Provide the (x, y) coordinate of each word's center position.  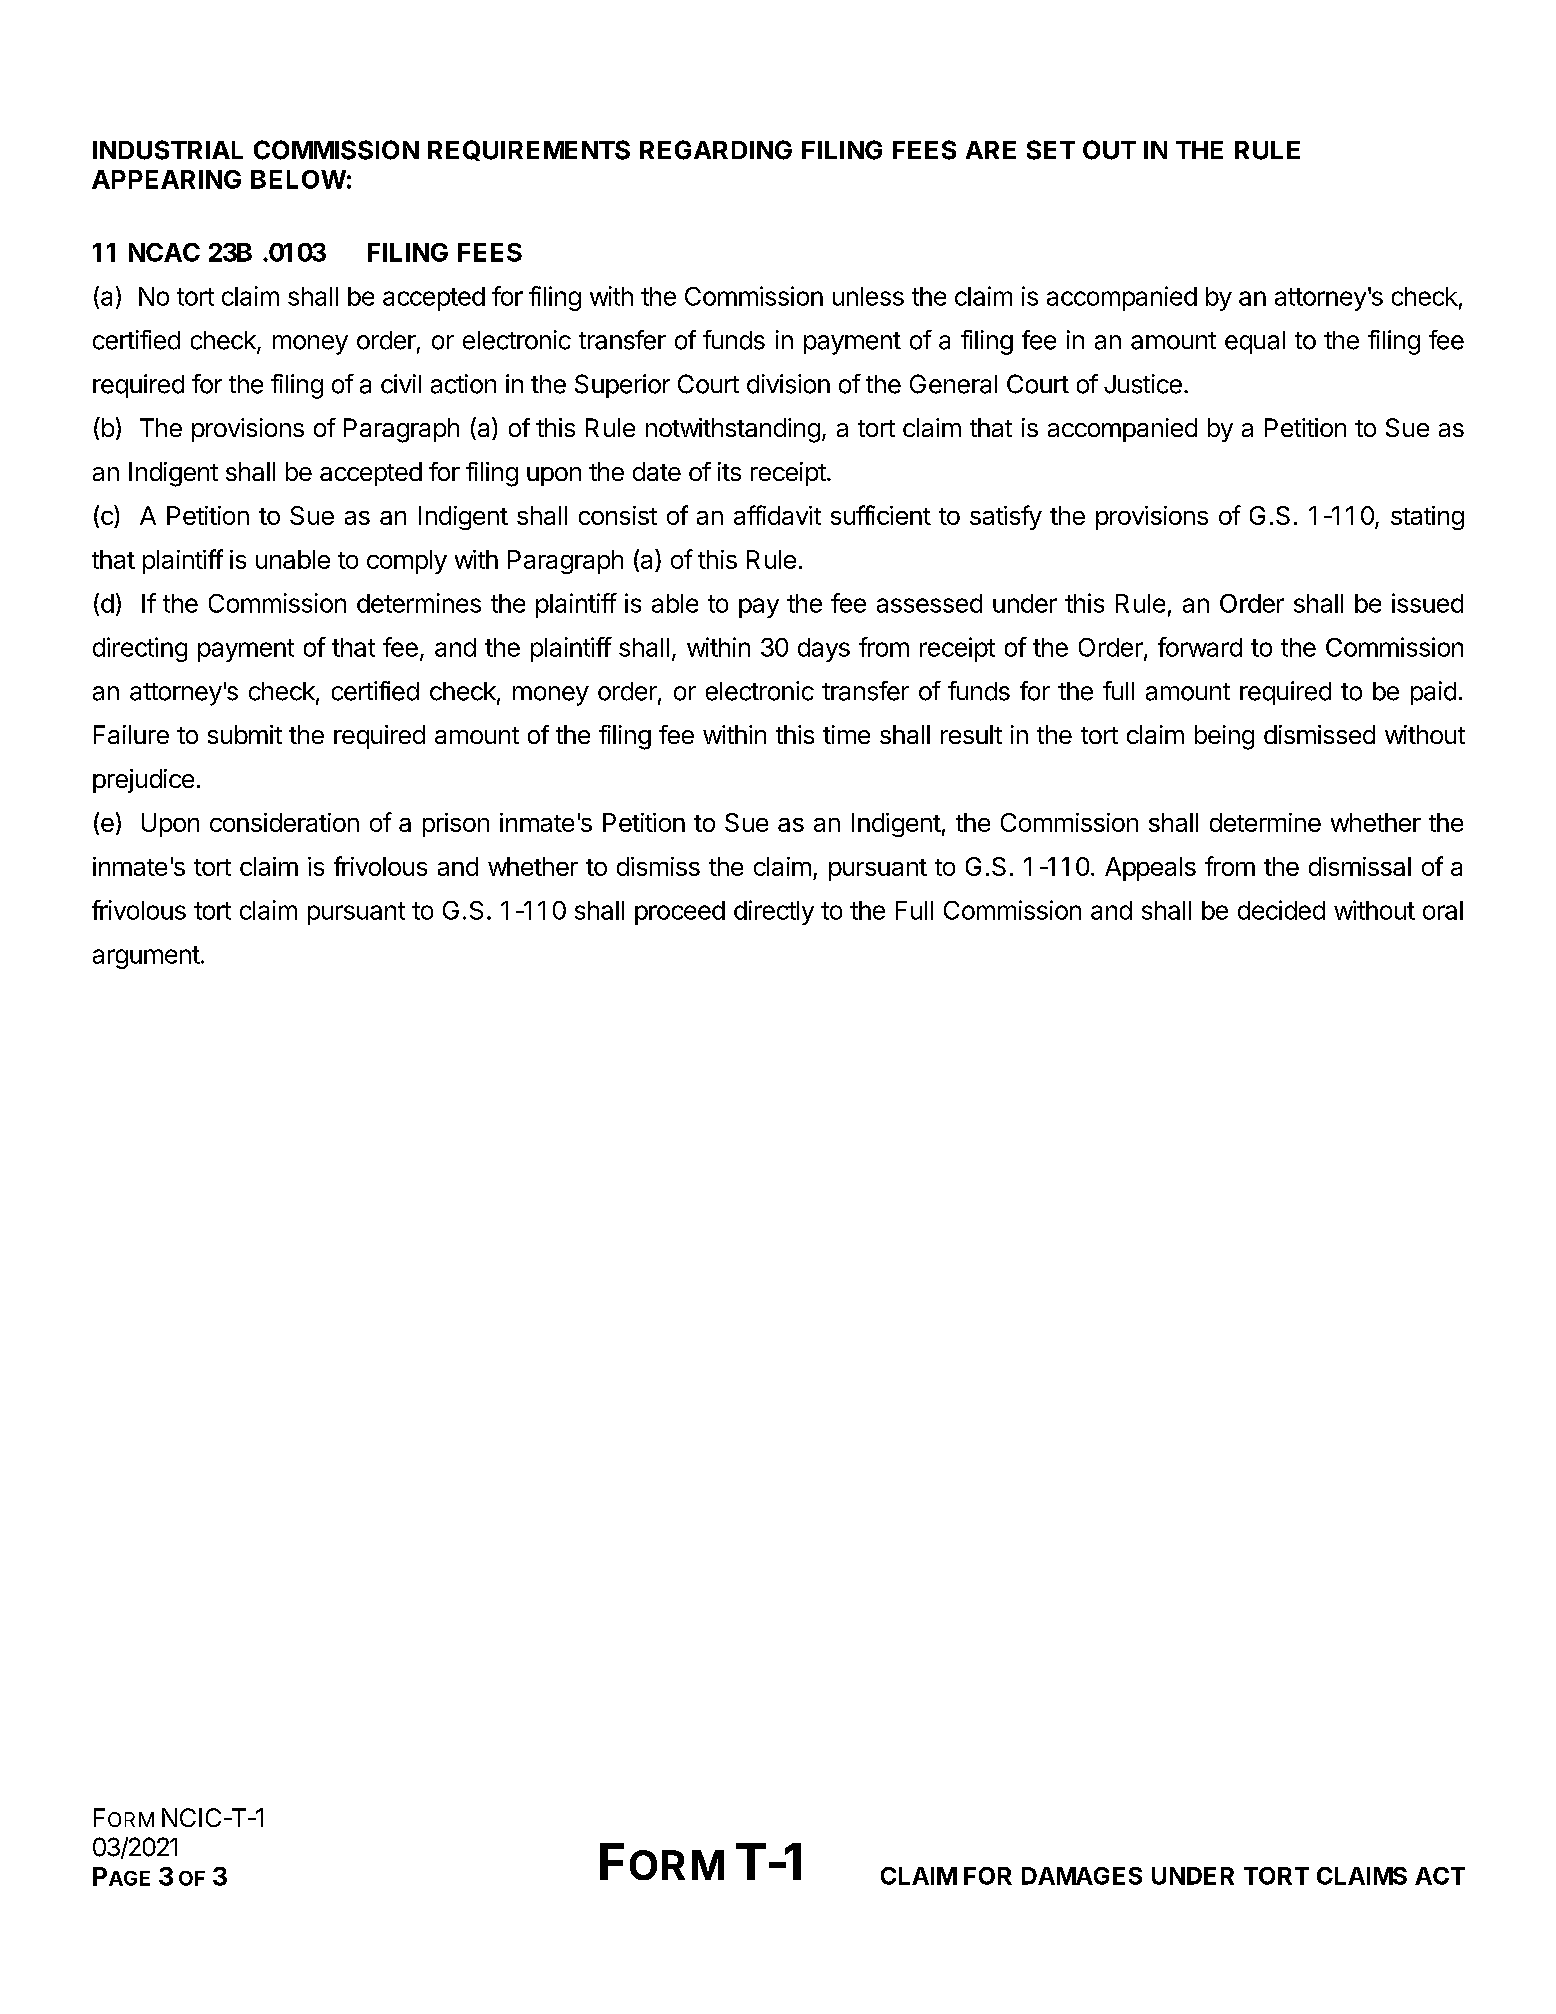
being (1224, 737)
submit (245, 734)
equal (1255, 342)
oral (1443, 910)
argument (146, 957)
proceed (680, 913)
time (846, 734)
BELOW (298, 179)
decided (1281, 910)
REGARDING (716, 150)
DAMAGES (1082, 1876)
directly (774, 912)
